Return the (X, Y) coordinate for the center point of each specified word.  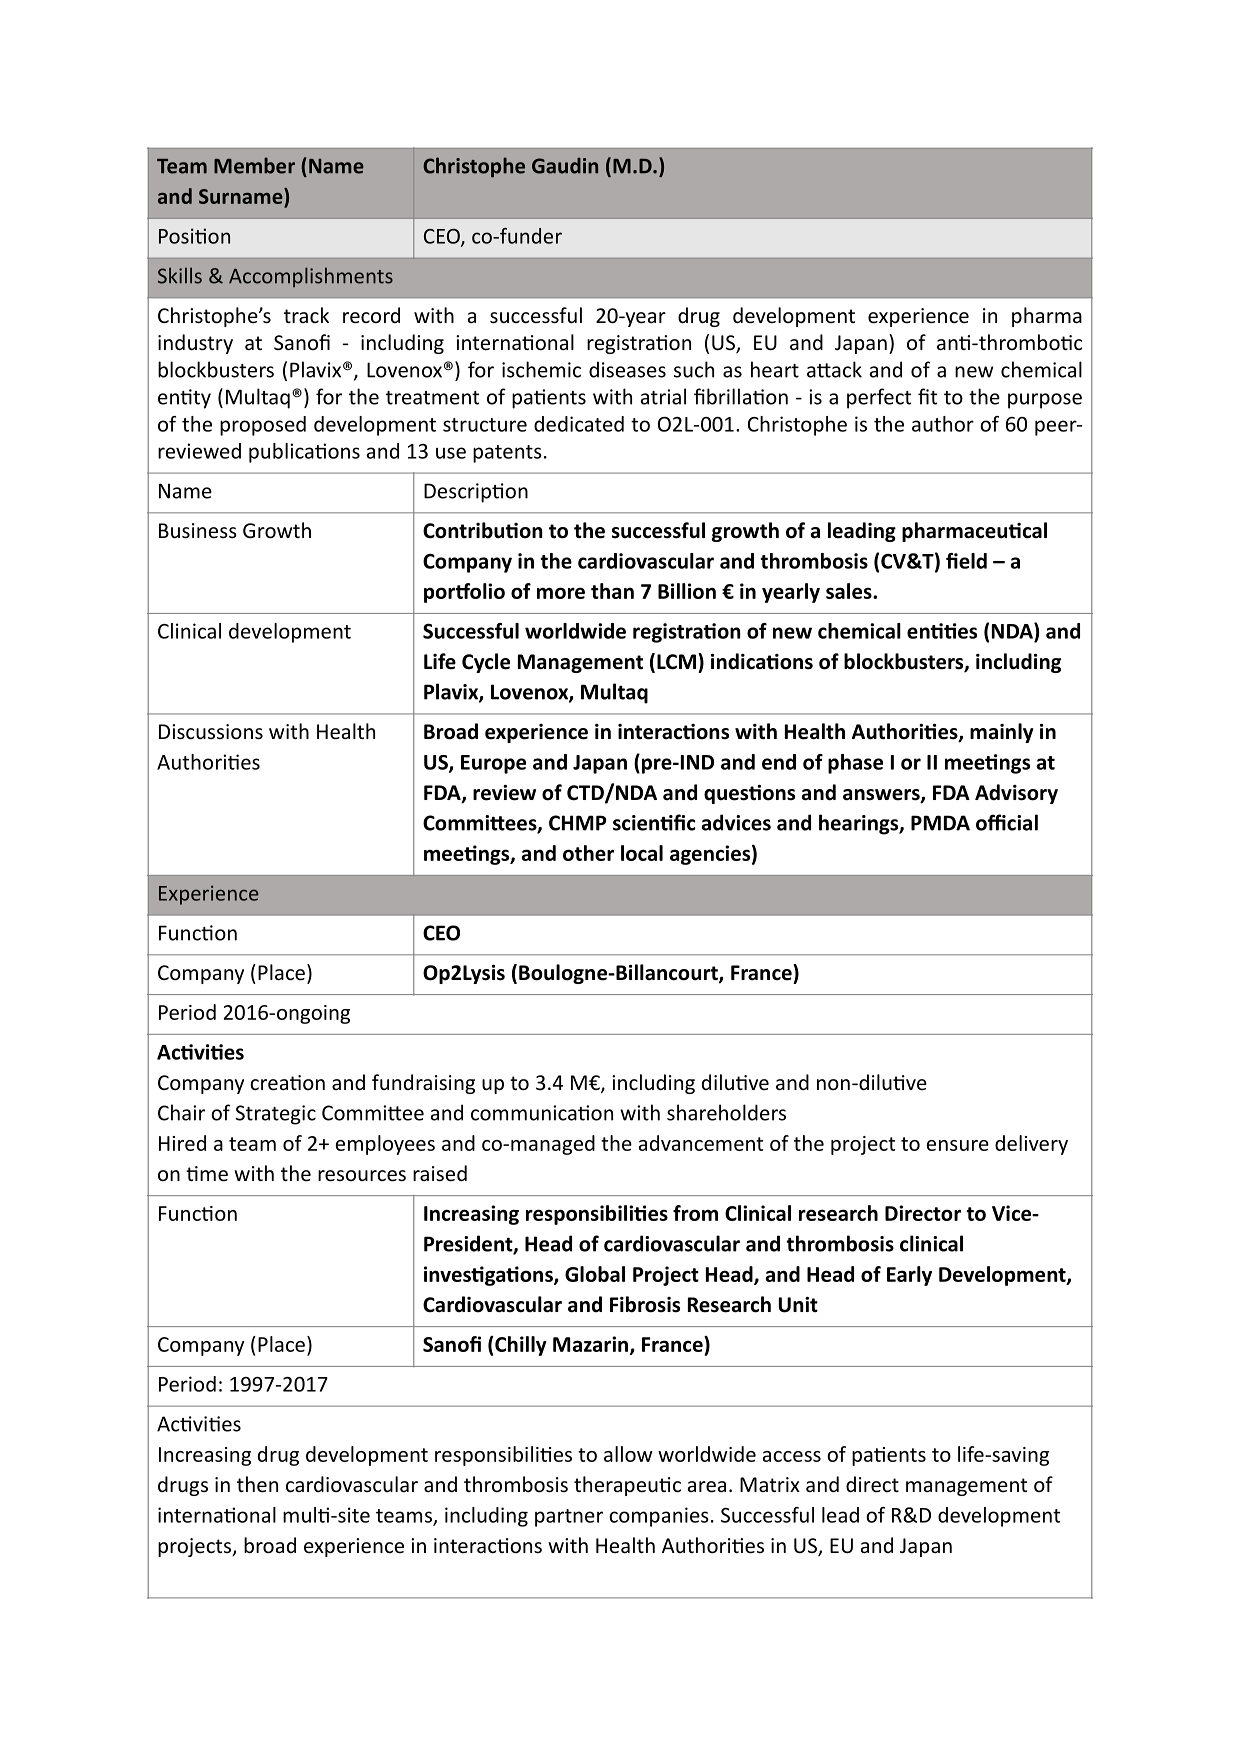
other (588, 853)
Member (254, 165)
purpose (1045, 401)
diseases (627, 369)
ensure (958, 1145)
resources (362, 1176)
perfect (879, 398)
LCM (676, 662)
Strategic (276, 1115)
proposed (263, 426)
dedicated (579, 424)
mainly (1001, 733)
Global (595, 1274)
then (257, 1484)
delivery (1031, 1145)
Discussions (211, 732)
